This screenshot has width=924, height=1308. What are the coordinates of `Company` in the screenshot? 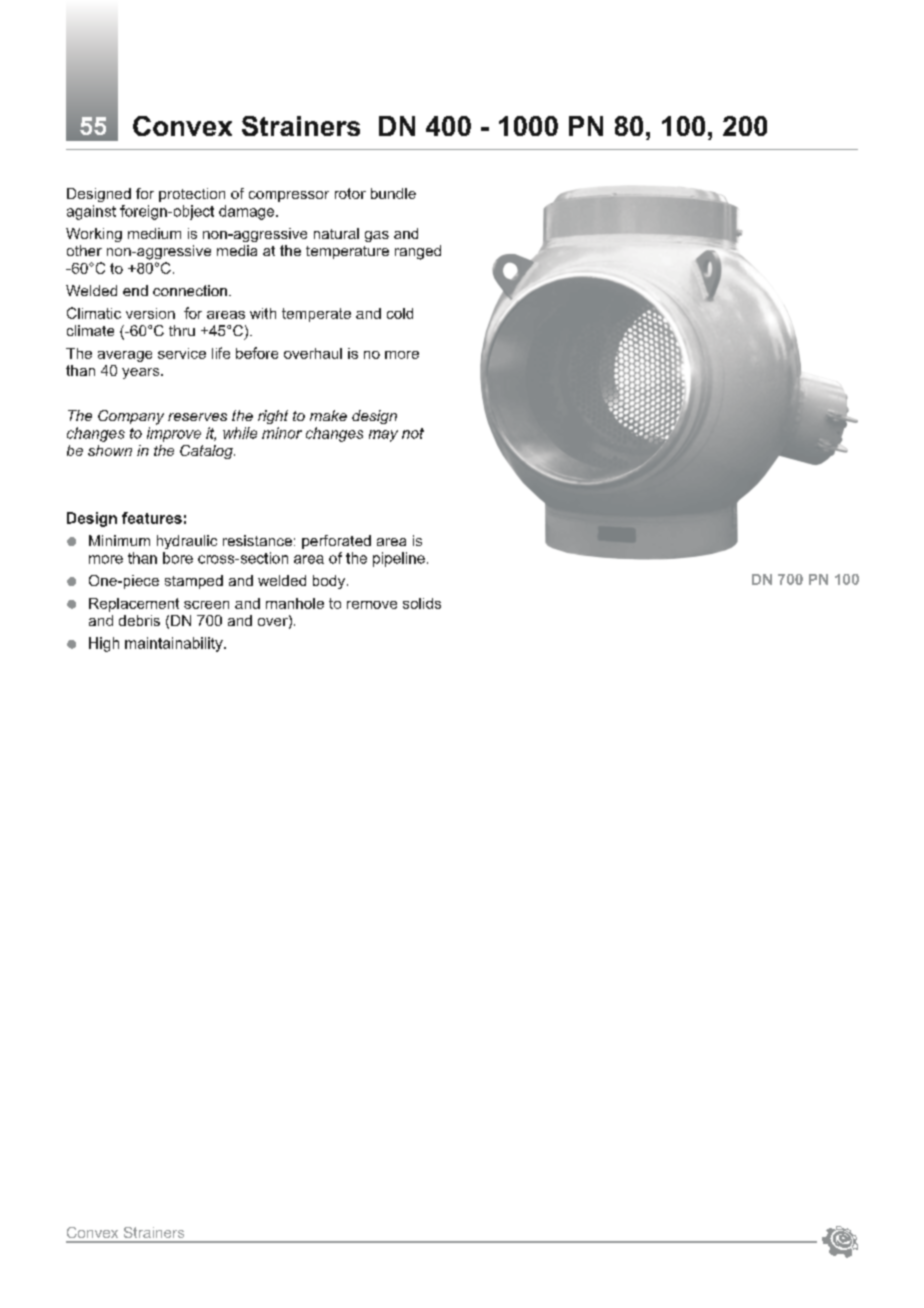 It's located at (131, 417).
